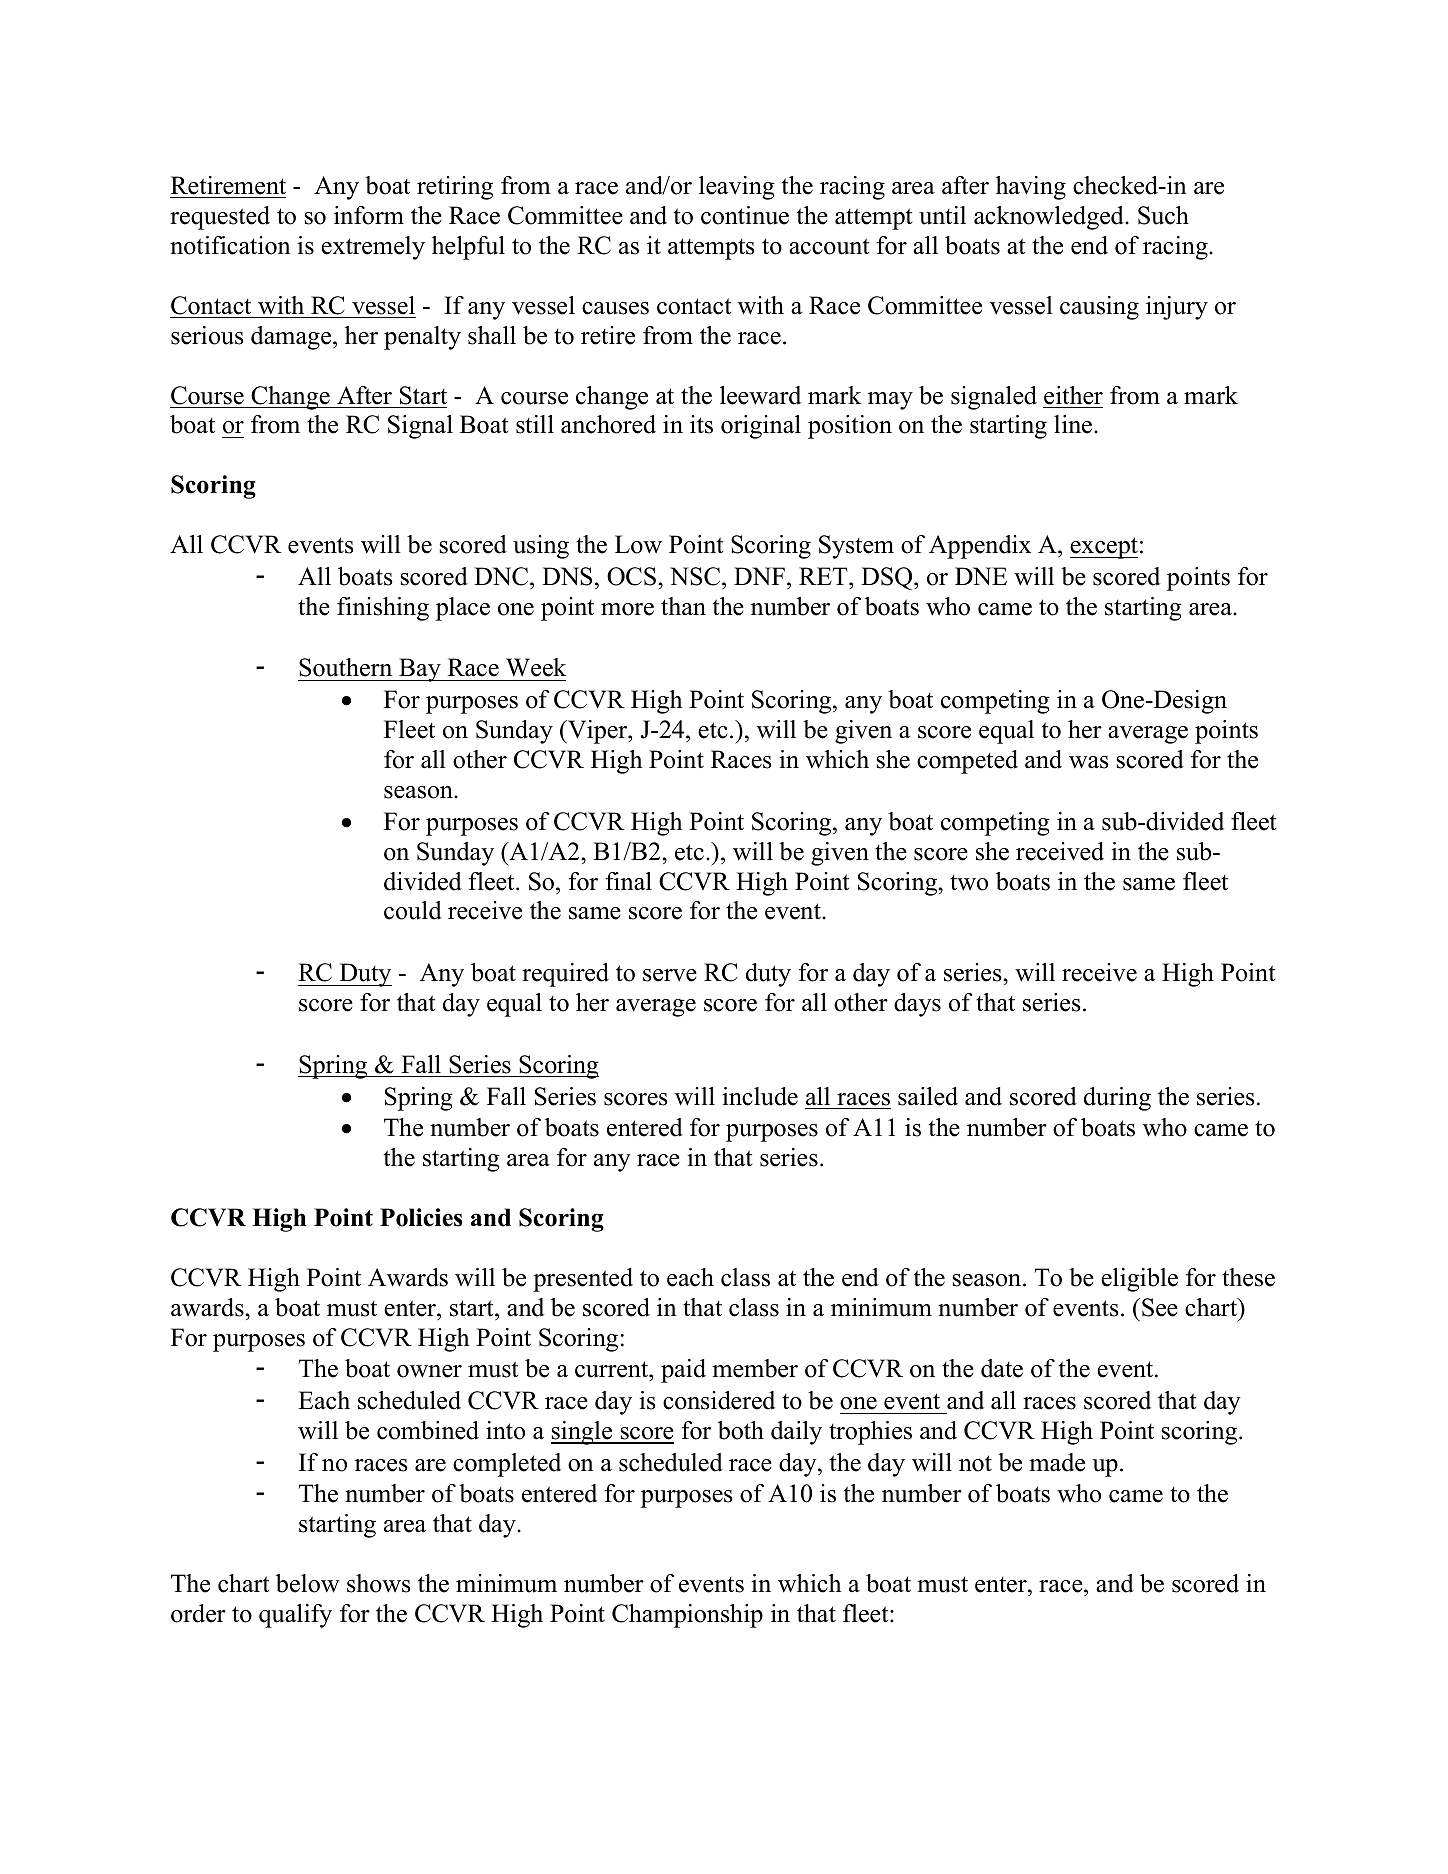 The image size is (1448, 1874). Describe the element at coordinates (629, 881) in the page. I see `final` at that location.
